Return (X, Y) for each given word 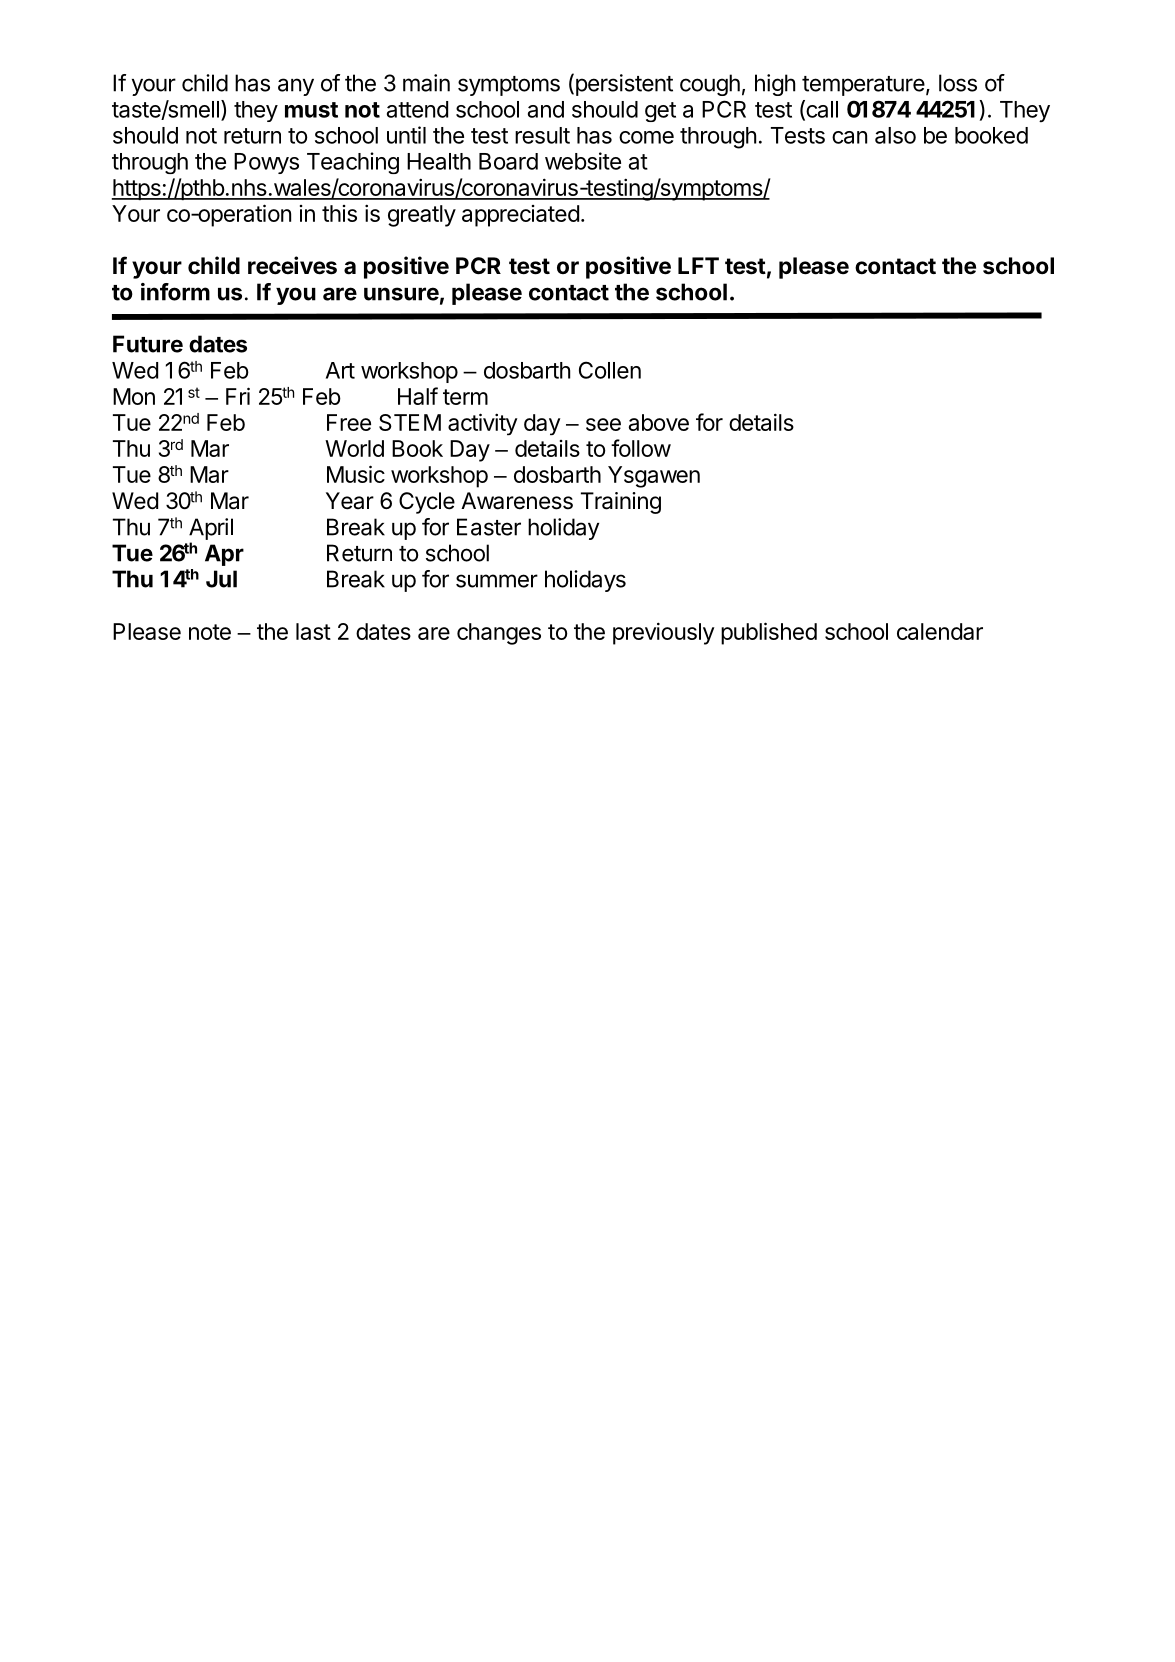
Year (350, 501)
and (546, 109)
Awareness (517, 501)
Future (148, 344)
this (339, 213)
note (210, 632)
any (296, 87)
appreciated (520, 216)
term (465, 397)
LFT (698, 265)
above (659, 422)
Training (621, 503)
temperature (863, 86)
